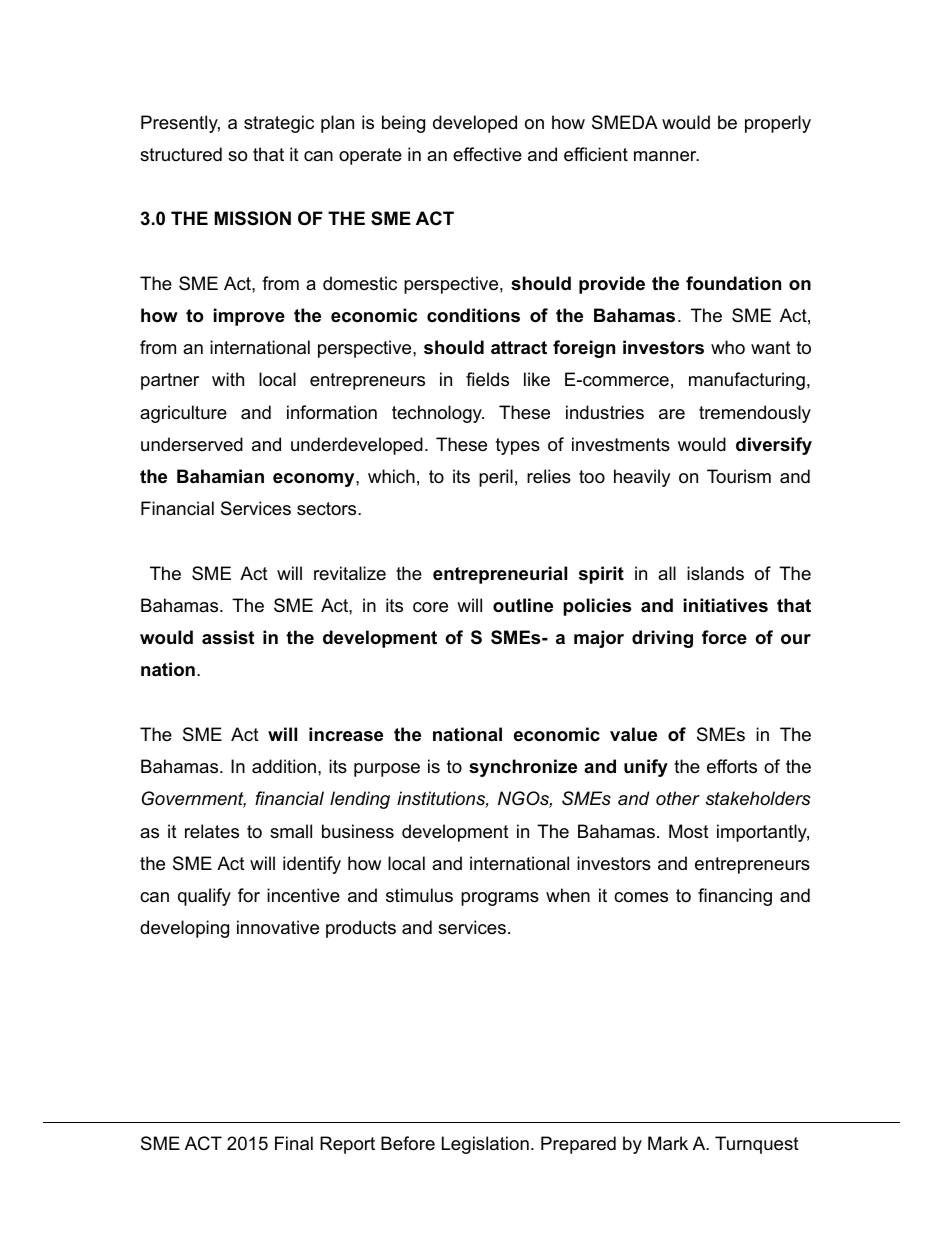 This image has height=1233, width=952. What do you see at coordinates (678, 798) in the image?
I see `other` at bounding box center [678, 798].
